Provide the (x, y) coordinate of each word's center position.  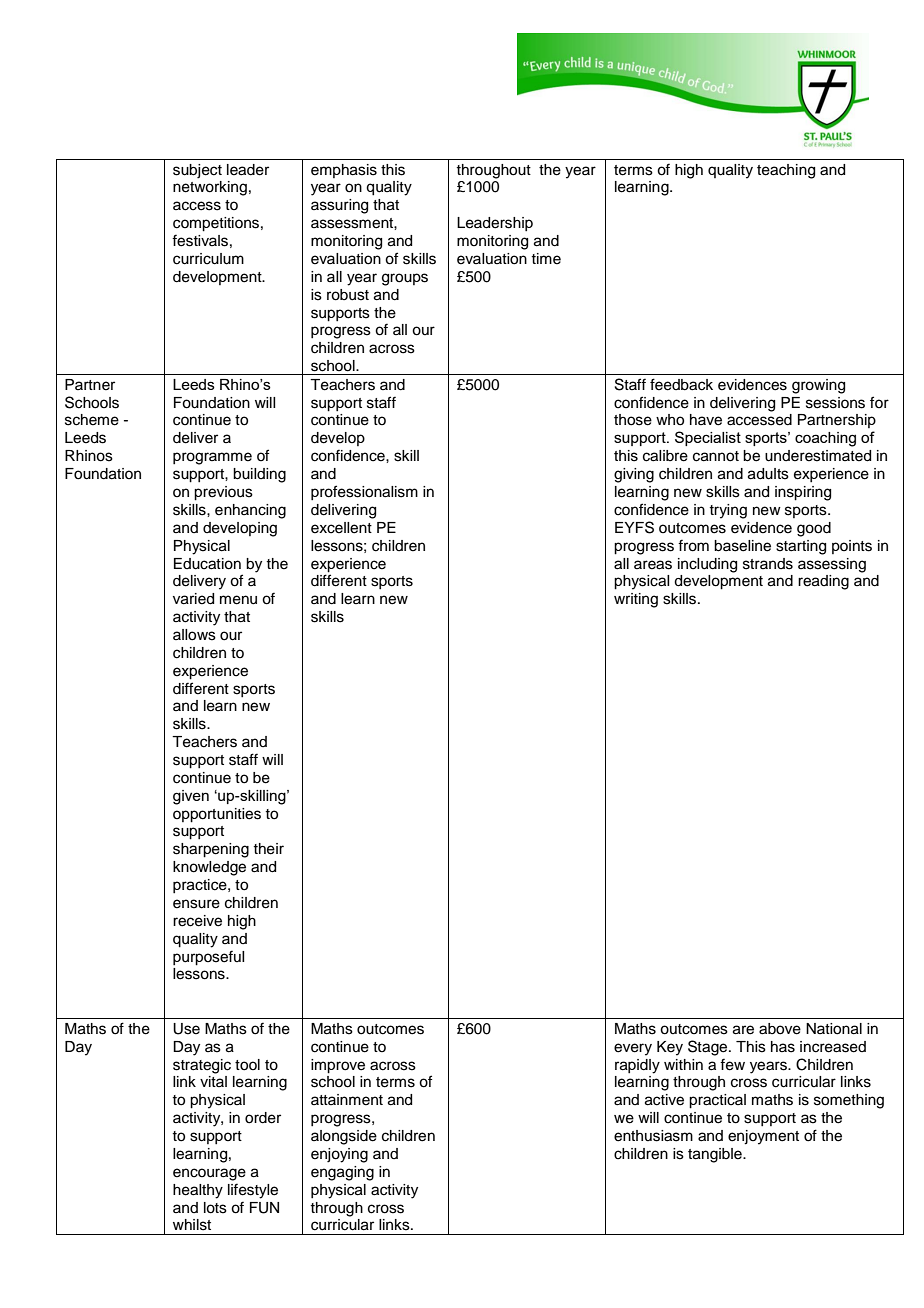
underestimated (818, 456)
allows (194, 635)
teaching (786, 171)
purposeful (208, 958)
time (546, 259)
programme (212, 458)
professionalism (364, 492)
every (633, 1049)
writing (636, 600)
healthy (198, 1191)
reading (823, 582)
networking (210, 188)
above (780, 1029)
